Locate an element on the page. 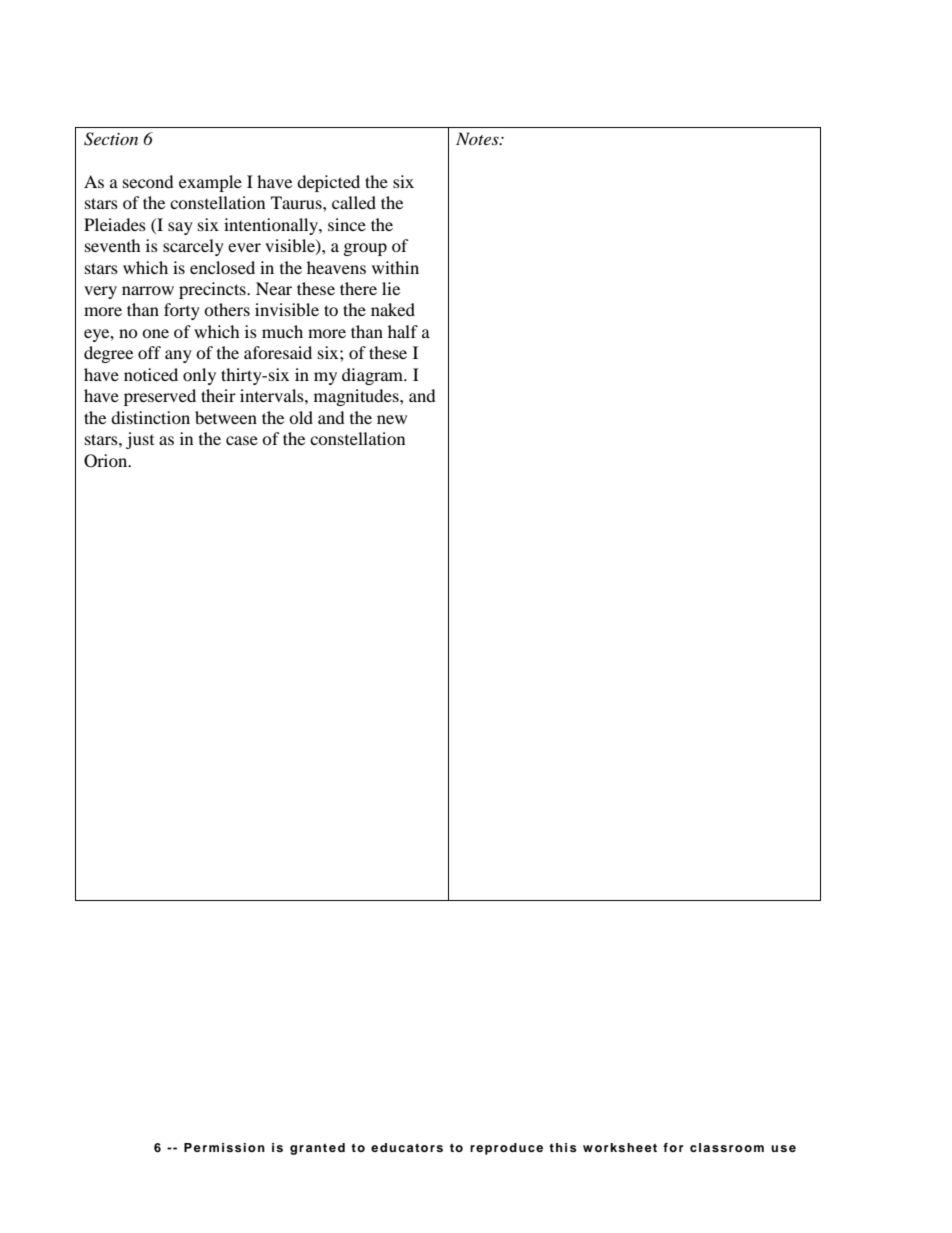  within is located at coordinates (395, 267).
